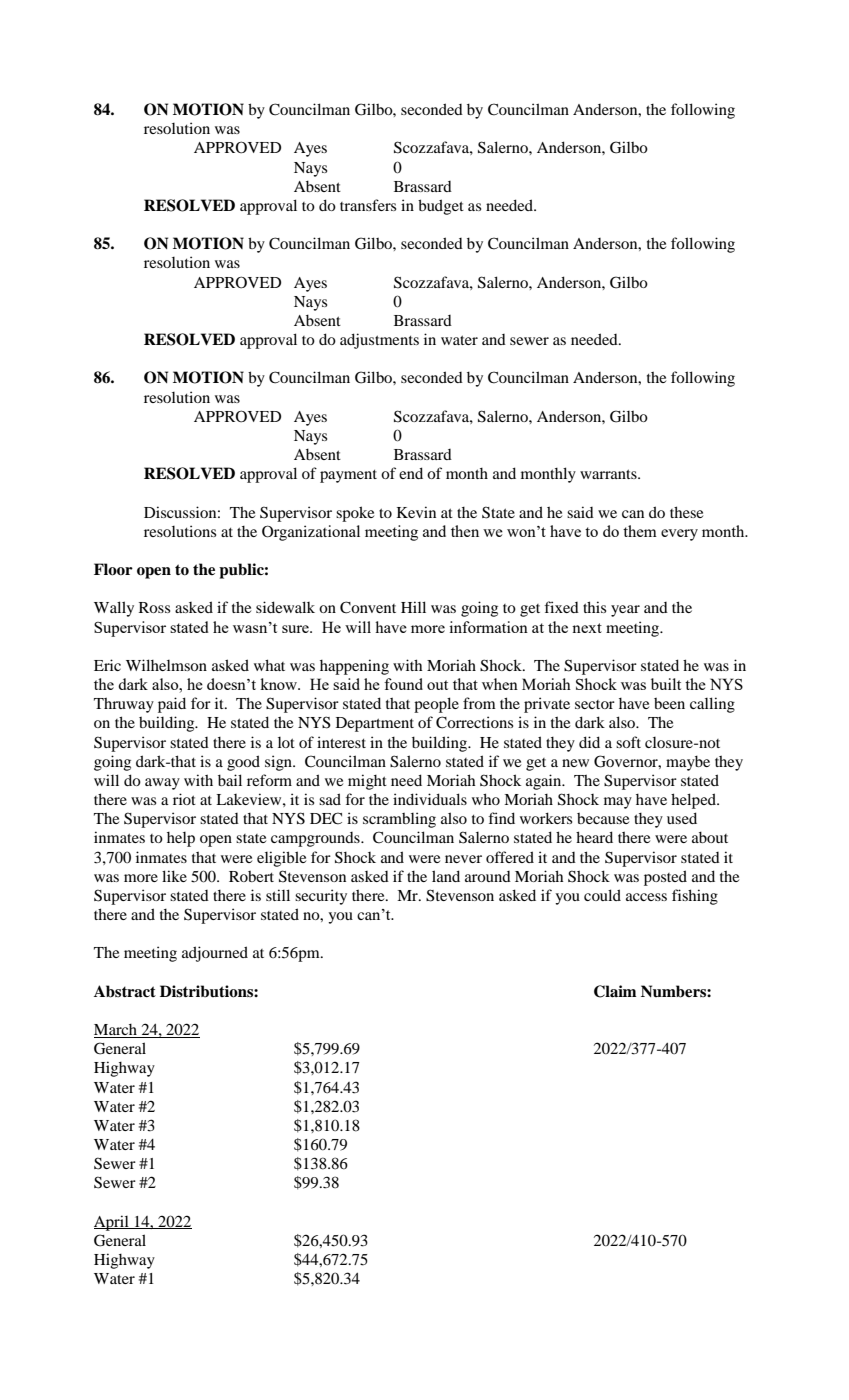  Describe the element at coordinates (436, 705) in the screenshot. I see `people` at that location.
